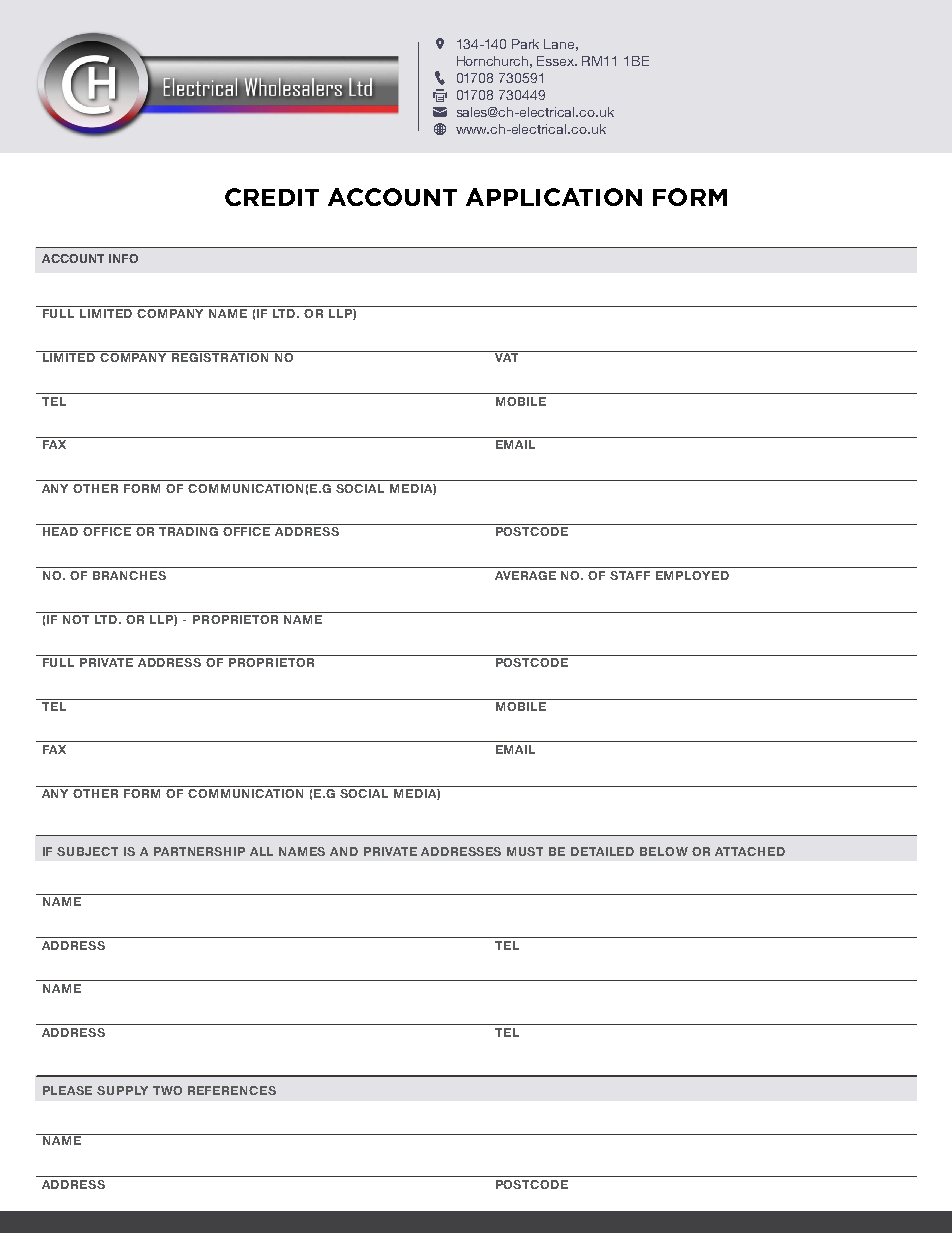  What do you see at coordinates (525, 44) in the screenshot?
I see `Park` at bounding box center [525, 44].
